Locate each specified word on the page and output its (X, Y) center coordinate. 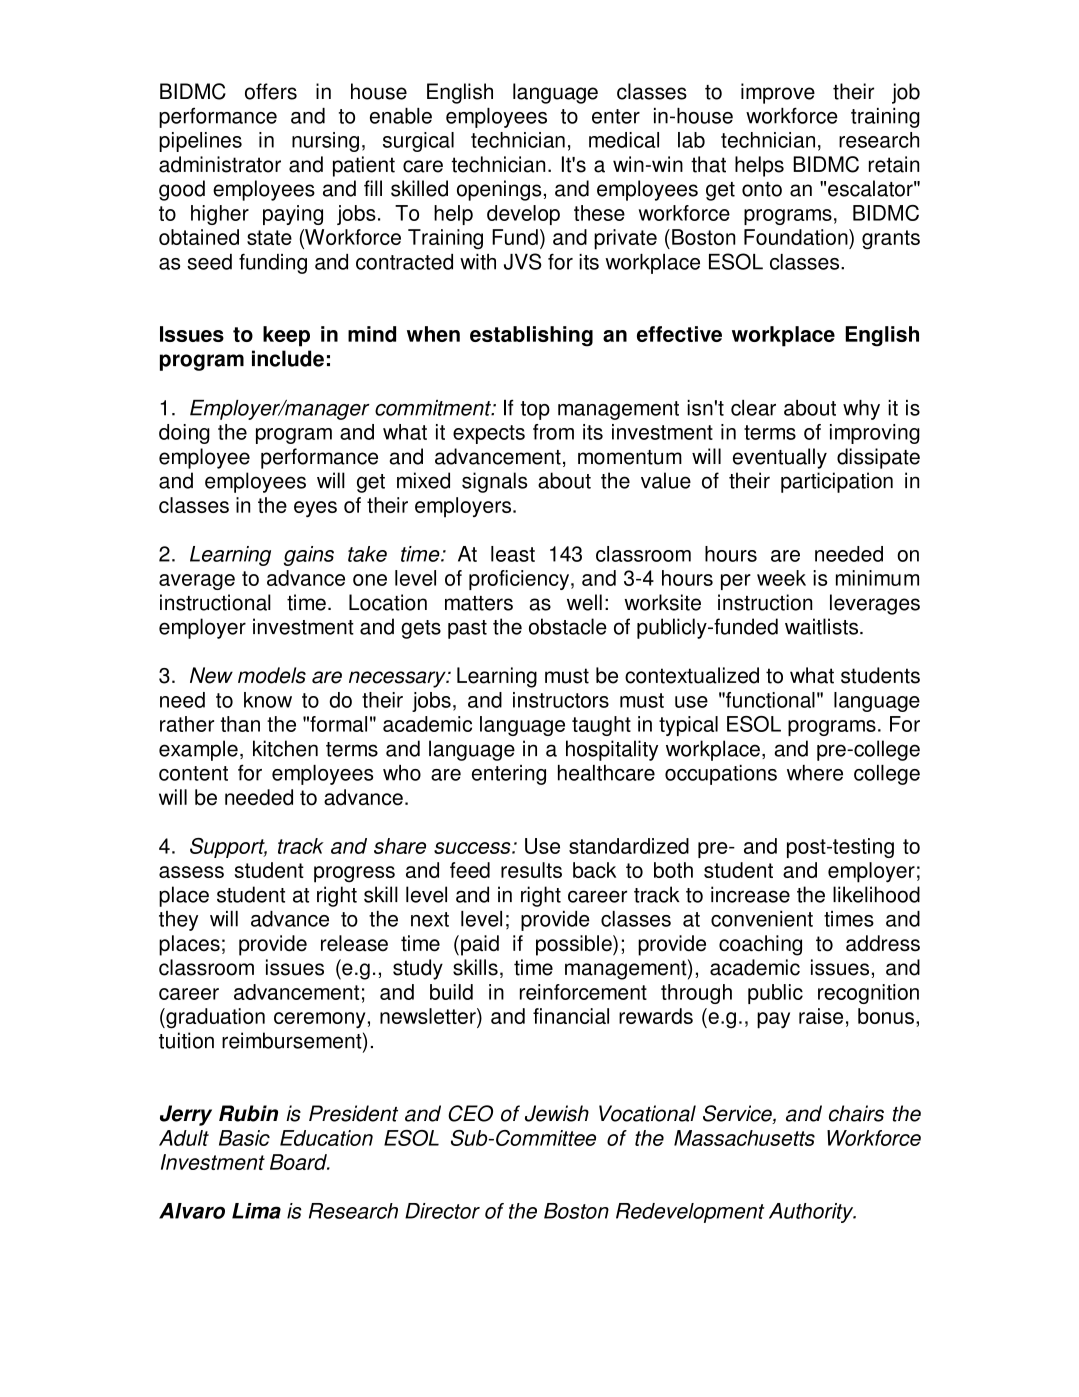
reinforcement (583, 992)
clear (753, 408)
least (513, 554)
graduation (214, 1018)
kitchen (285, 748)
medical (624, 140)
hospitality (612, 750)
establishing (531, 336)
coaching (760, 945)
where (815, 773)
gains (309, 556)
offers (271, 91)
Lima (256, 1211)
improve (778, 93)
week (781, 578)
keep (286, 336)
